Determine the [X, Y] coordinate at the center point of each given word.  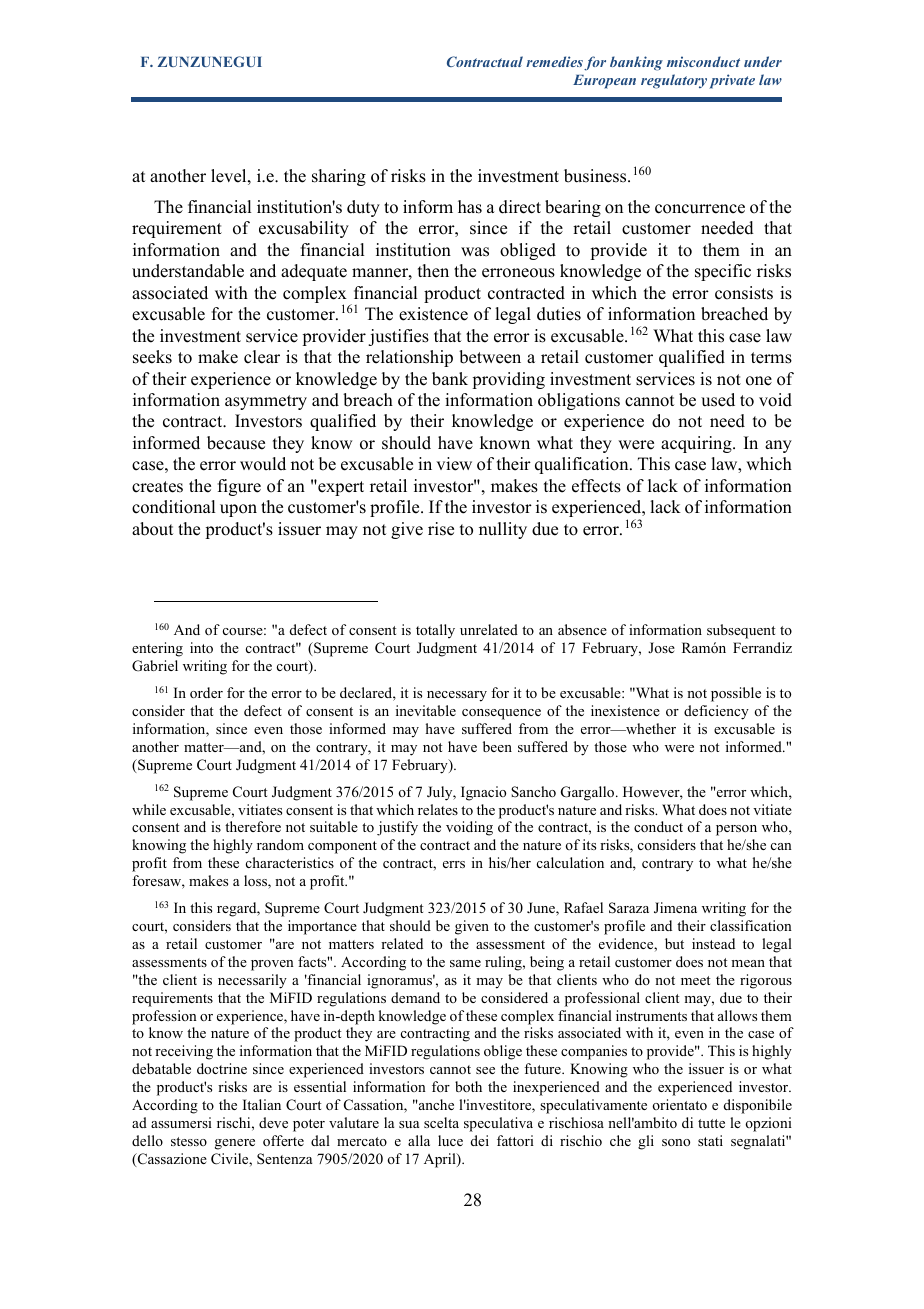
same [465, 963]
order [206, 692]
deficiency [716, 712]
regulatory [674, 81]
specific [723, 272]
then [433, 271]
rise [441, 529]
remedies [554, 61]
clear [262, 357]
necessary [457, 696]
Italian [262, 1104]
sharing [339, 177]
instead [713, 943]
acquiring [697, 444]
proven [272, 965]
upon [238, 510]
